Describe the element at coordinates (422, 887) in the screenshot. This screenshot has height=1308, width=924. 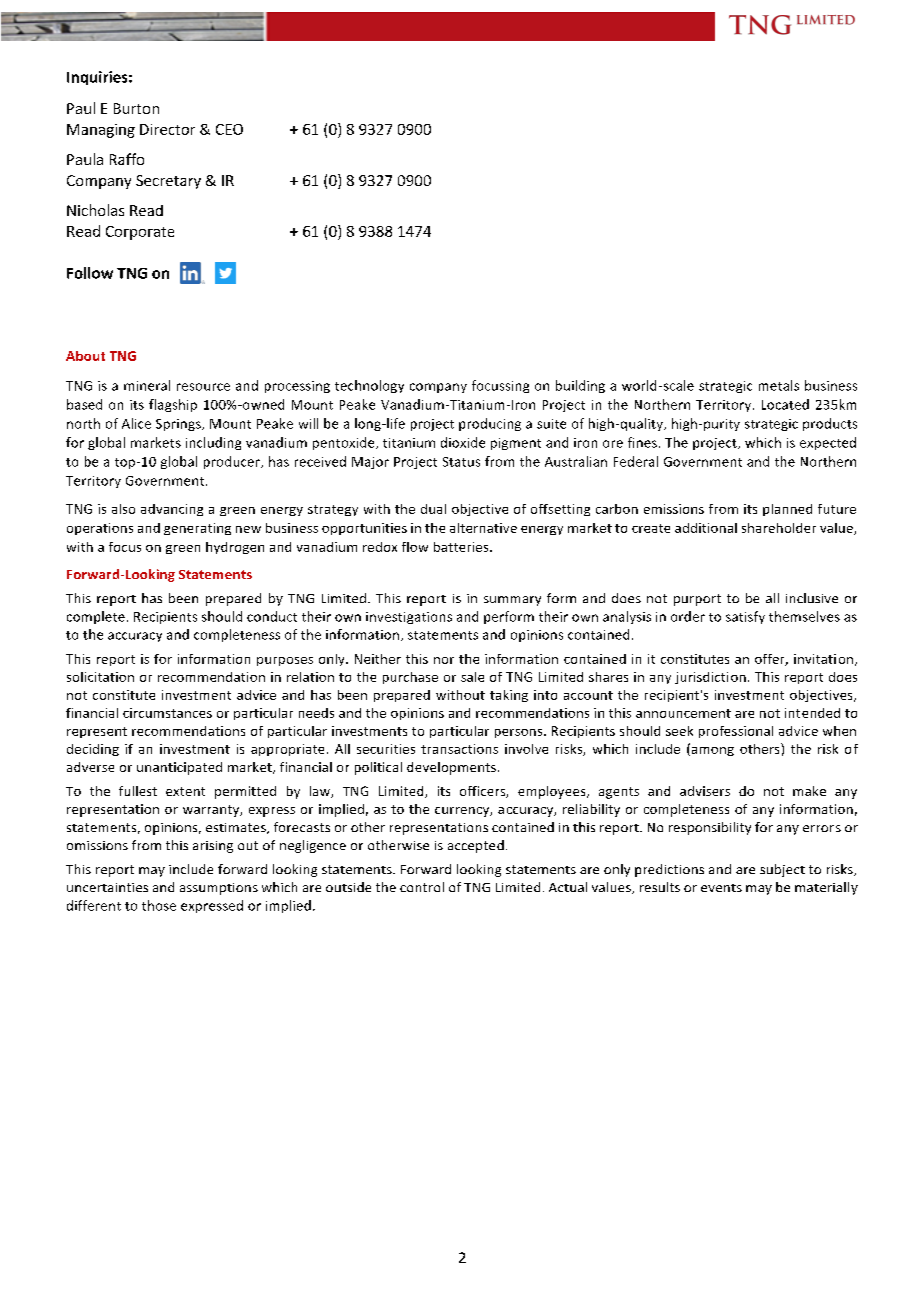
I see `control` at that location.
